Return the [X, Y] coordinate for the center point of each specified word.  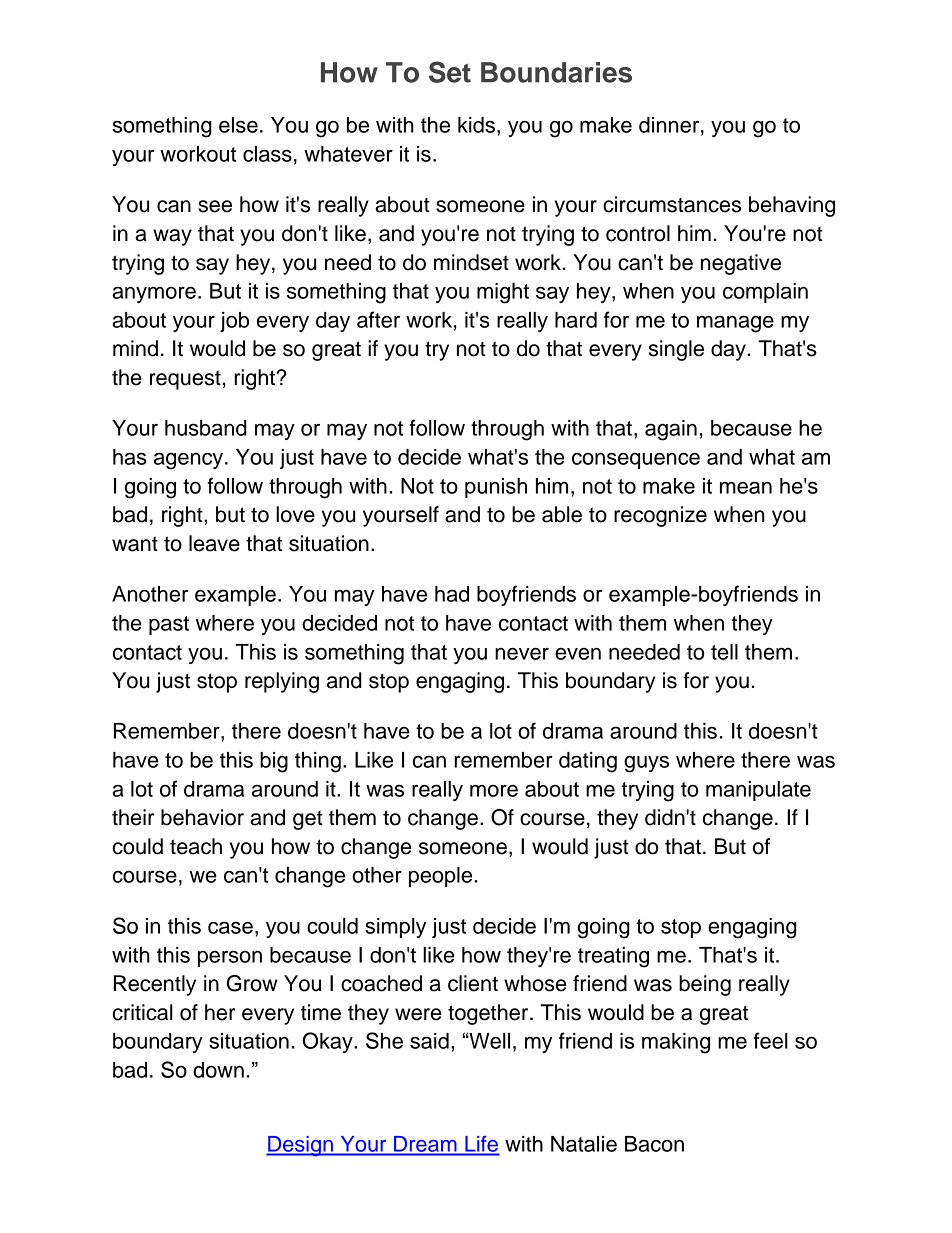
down [218, 1070]
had [452, 594]
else [238, 125]
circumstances [672, 204]
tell [724, 652]
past [169, 625]
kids [476, 125]
